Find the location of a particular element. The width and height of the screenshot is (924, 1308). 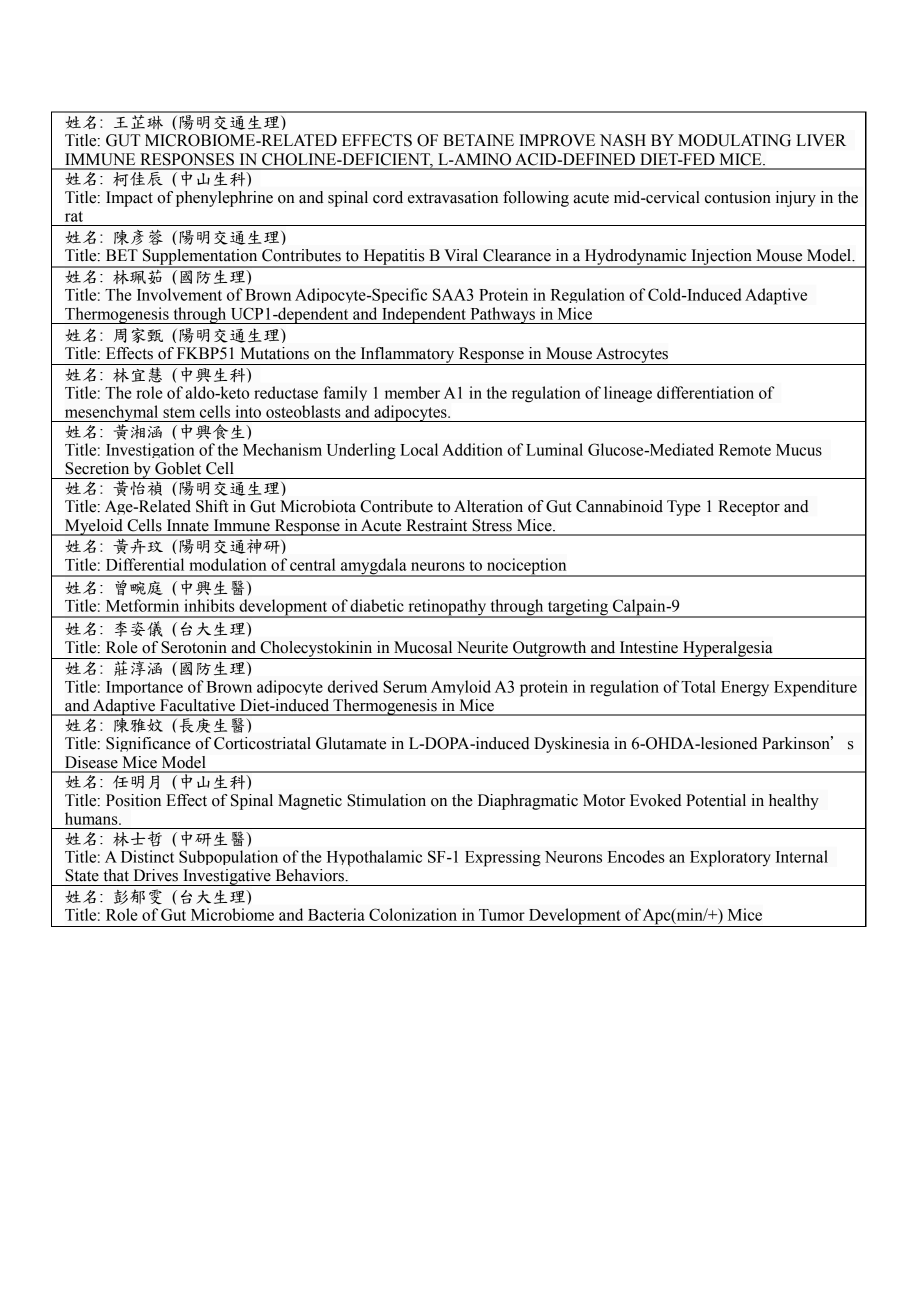

BETAINE is located at coordinates (478, 140).
